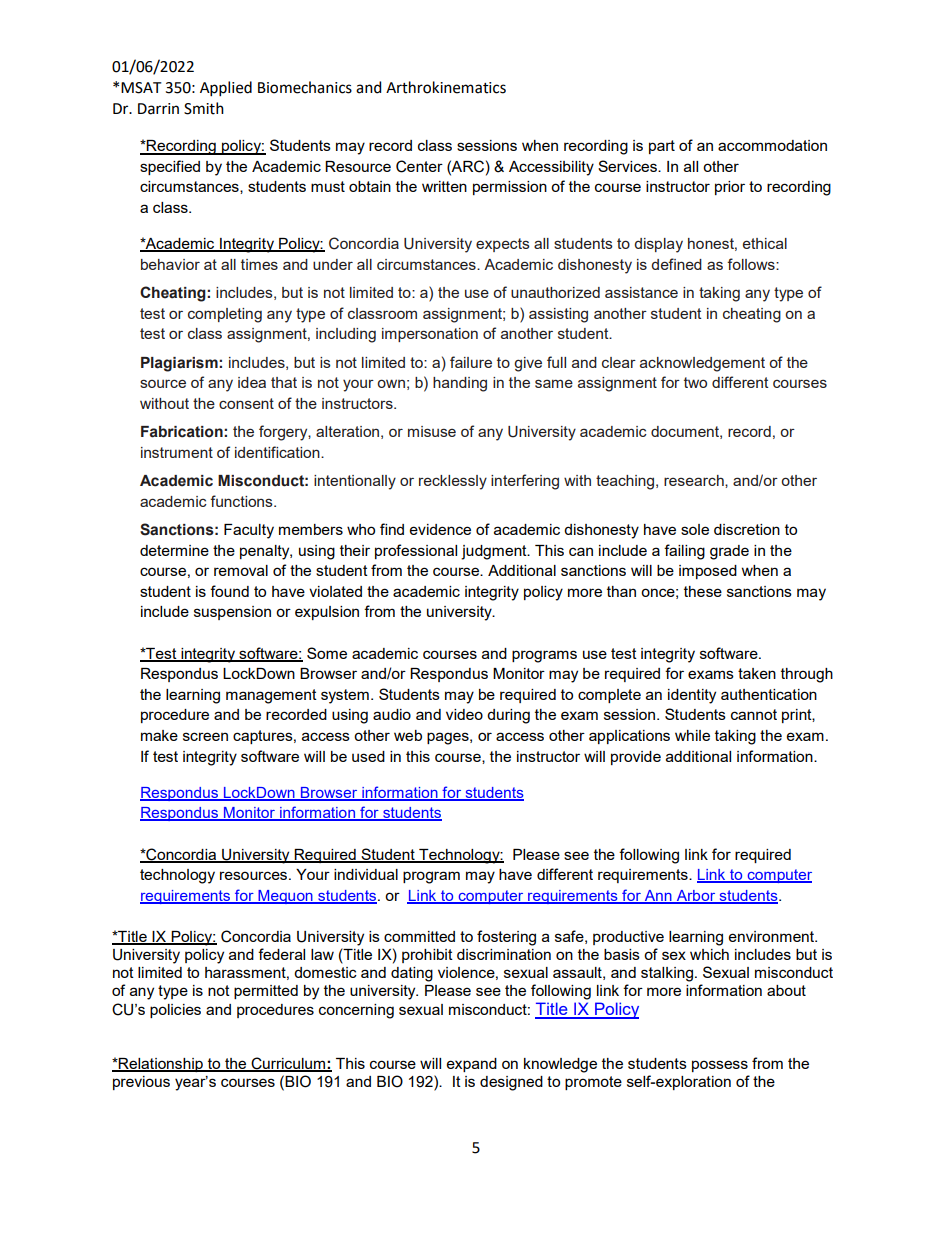  Describe the element at coordinates (432, 431) in the screenshot. I see `misuse` at that location.
